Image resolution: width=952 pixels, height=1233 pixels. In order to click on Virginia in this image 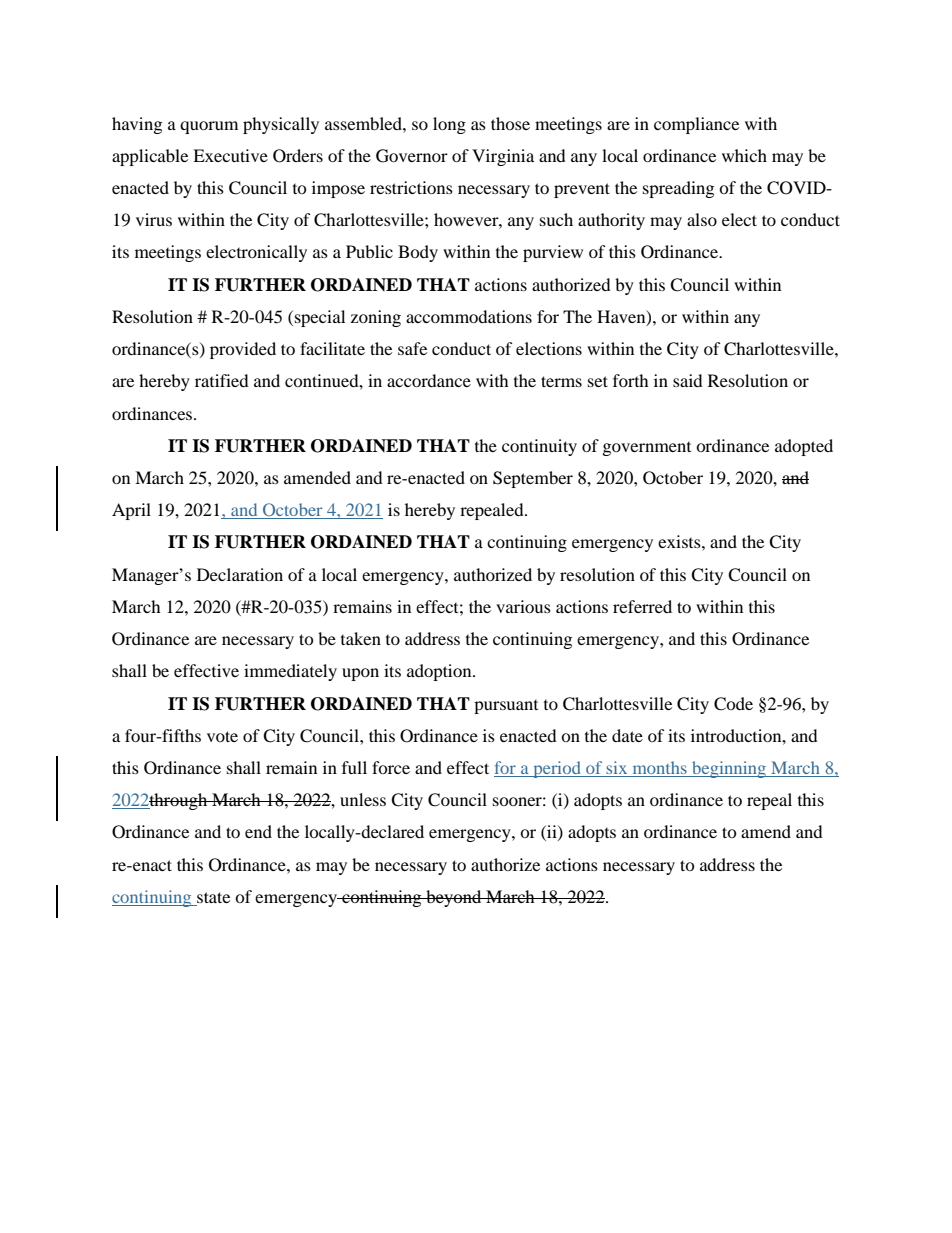, I will do `click(503, 157)`.
